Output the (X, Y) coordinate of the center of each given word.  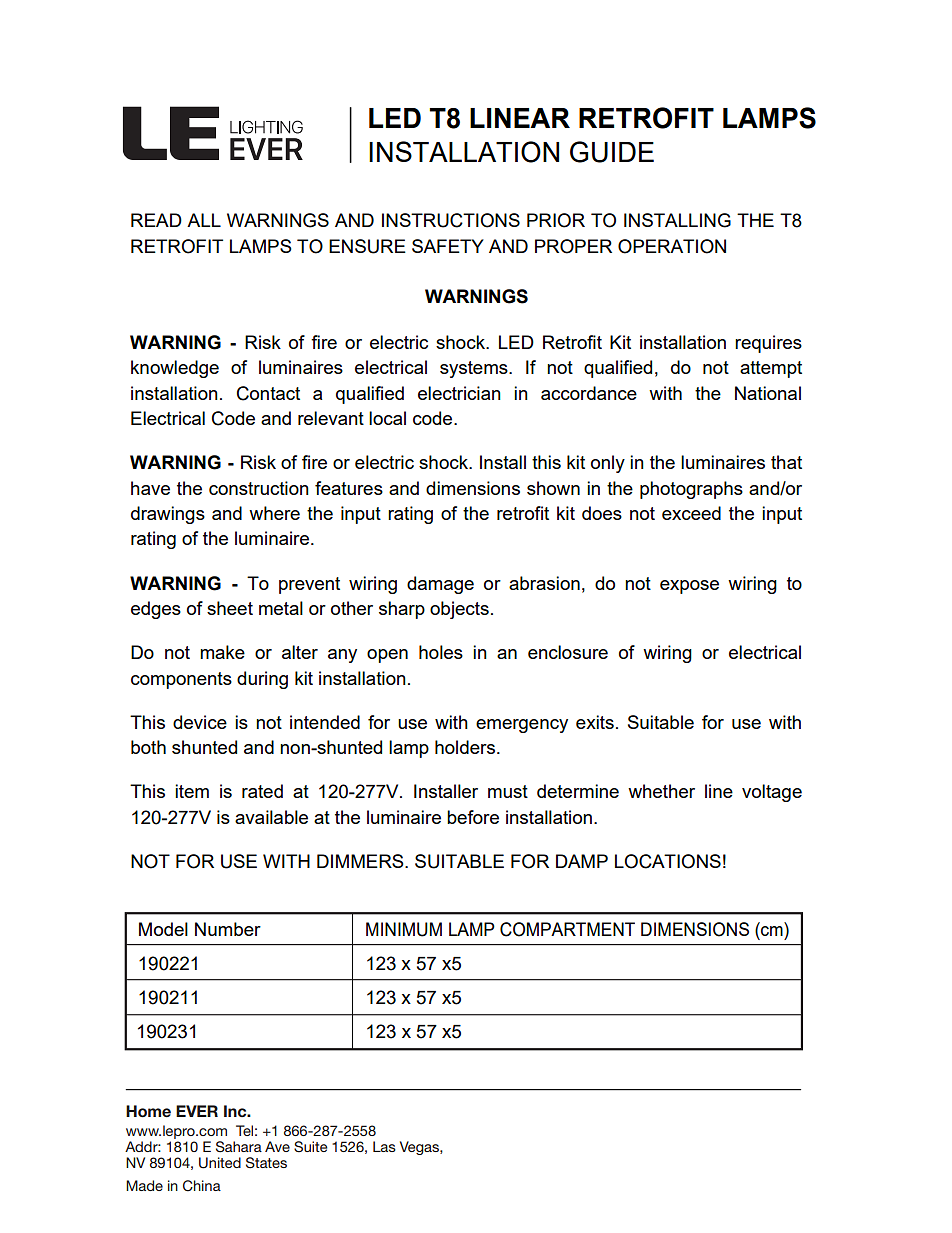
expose (689, 587)
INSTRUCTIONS (451, 220)
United (220, 1163)
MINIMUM (404, 929)
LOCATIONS (668, 861)
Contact (268, 393)
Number (228, 929)
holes (441, 652)
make (222, 652)
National (768, 393)
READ (156, 220)
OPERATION (672, 246)
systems (475, 369)
